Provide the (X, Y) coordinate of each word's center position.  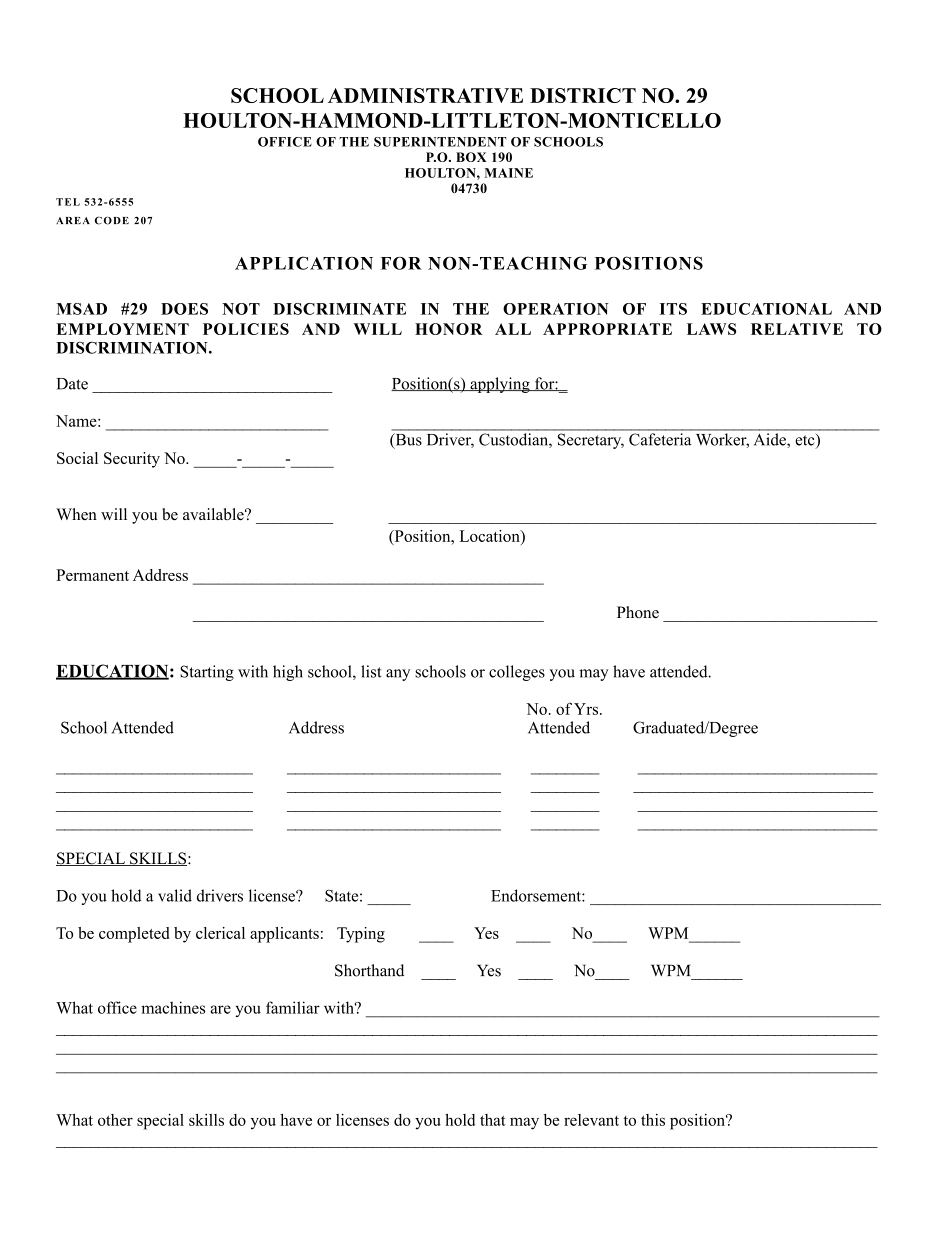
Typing (361, 935)
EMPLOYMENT (122, 329)
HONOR (448, 329)
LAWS (711, 329)
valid (175, 895)
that (493, 1120)
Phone (638, 612)
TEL (68, 202)
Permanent (92, 575)
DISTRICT (583, 95)
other (115, 1120)
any (398, 675)
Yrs (587, 709)
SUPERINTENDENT (440, 142)
